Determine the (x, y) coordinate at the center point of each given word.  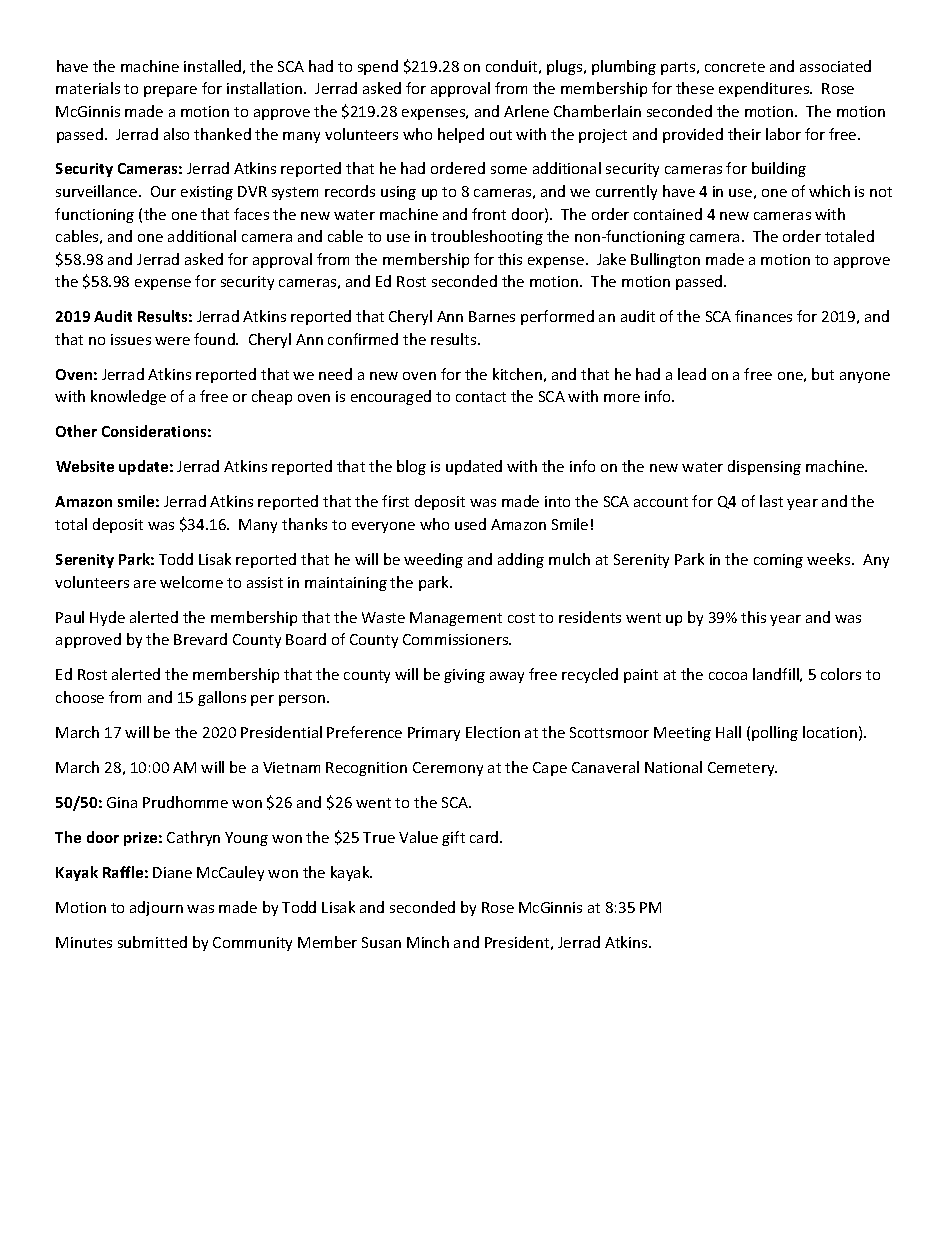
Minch (428, 942)
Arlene (526, 111)
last (771, 501)
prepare (170, 91)
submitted (152, 942)
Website (85, 466)
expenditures (765, 89)
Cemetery (742, 769)
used (470, 524)
